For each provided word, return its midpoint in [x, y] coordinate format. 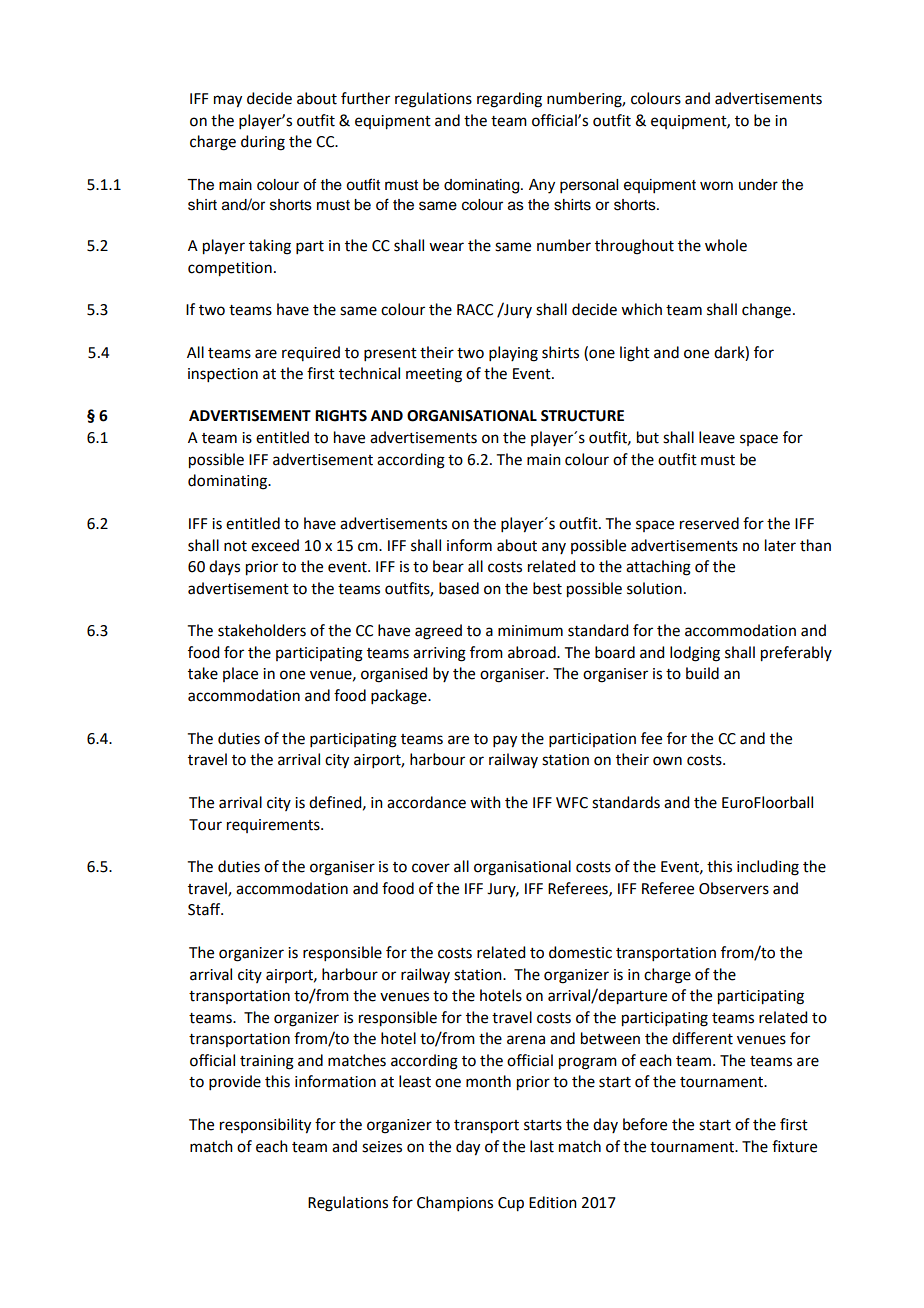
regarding [509, 100]
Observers [734, 888]
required [311, 353]
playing [513, 354]
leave [717, 437]
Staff [205, 909]
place [240, 674]
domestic [580, 952]
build [702, 673]
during [263, 143]
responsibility [265, 1126]
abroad [533, 652]
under [758, 185]
